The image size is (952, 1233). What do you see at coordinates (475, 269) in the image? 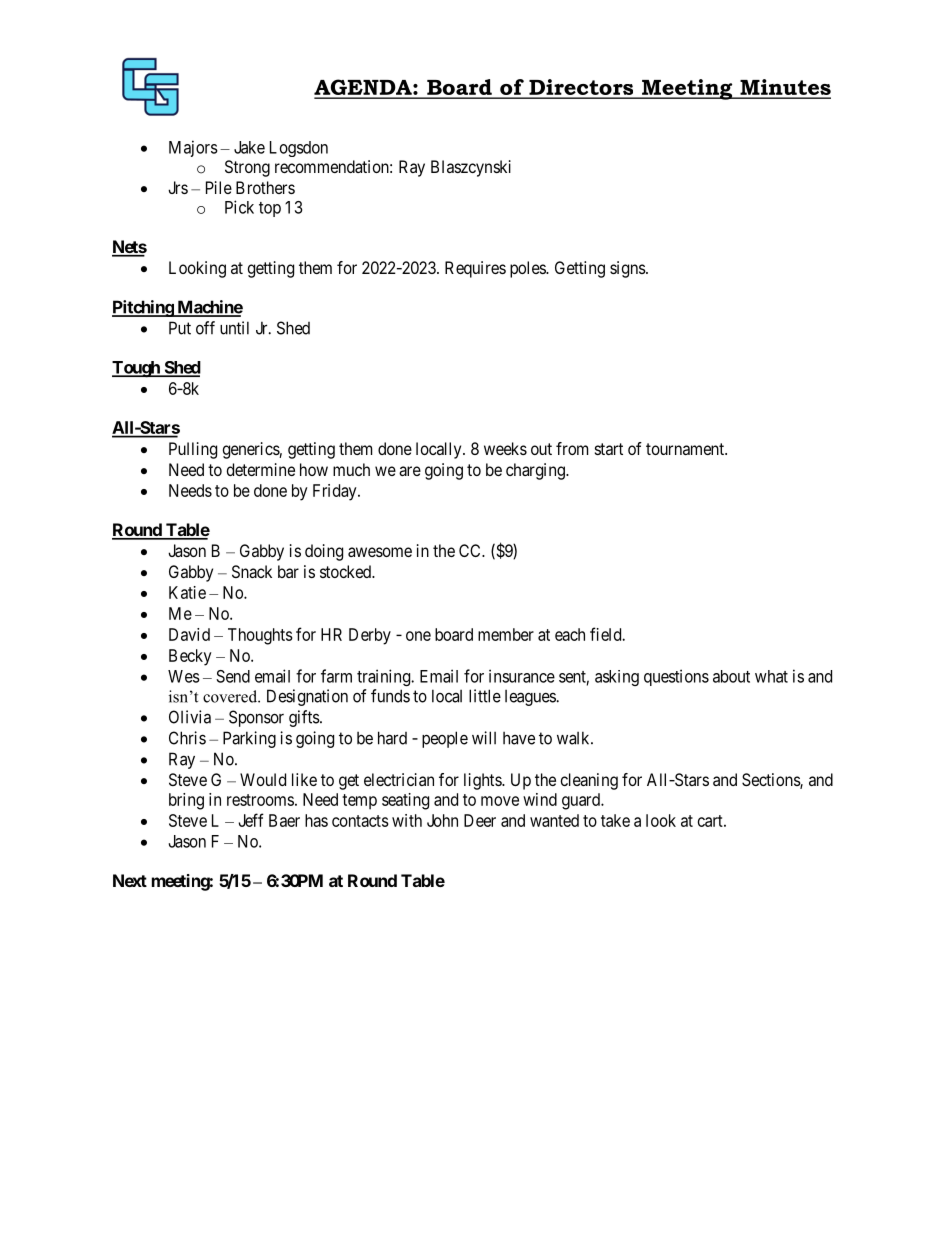
I see `Requires` at bounding box center [475, 269].
